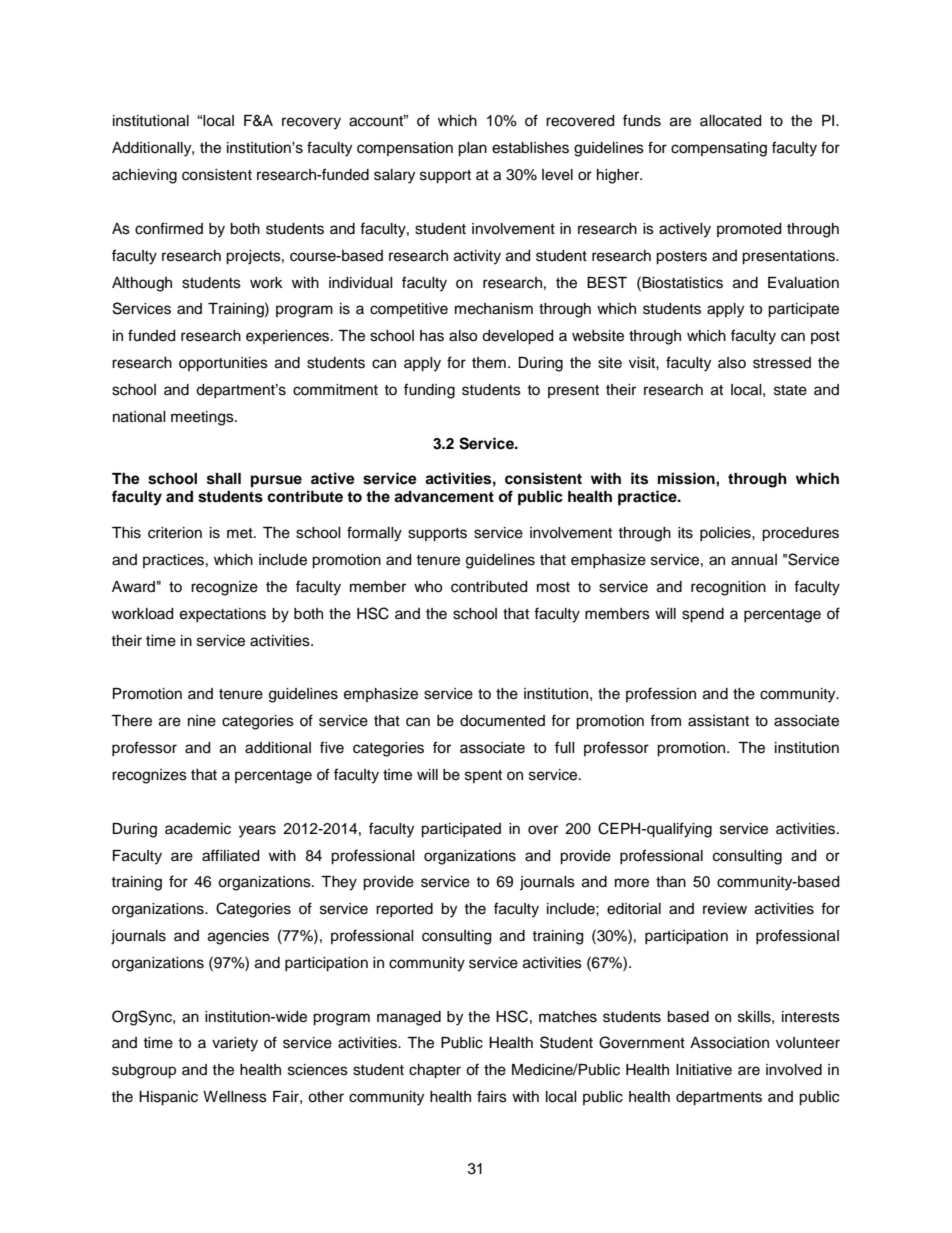  What do you see at coordinates (472, 149) in the screenshot?
I see `plan` at bounding box center [472, 149].
